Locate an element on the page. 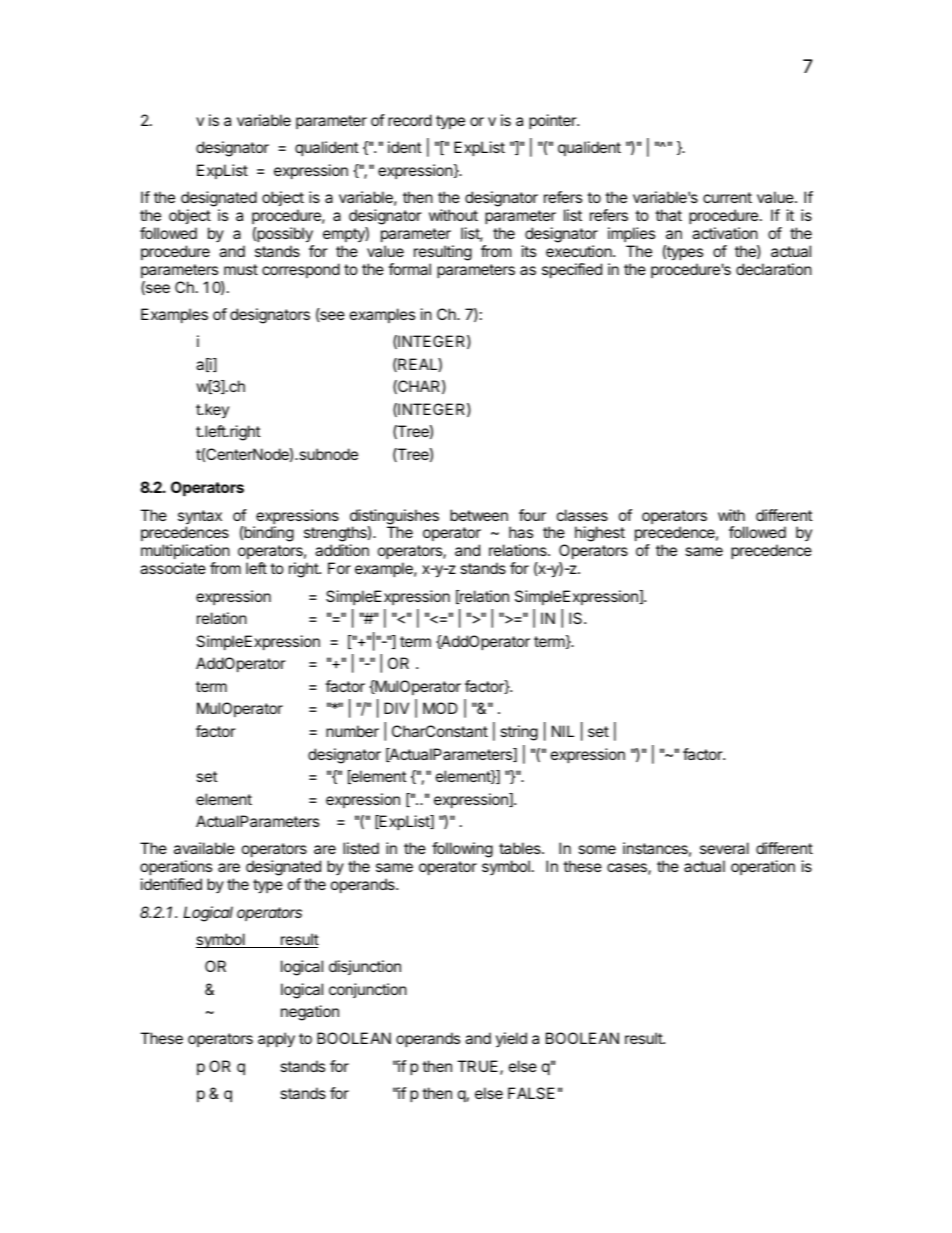  apply is located at coordinates (276, 1040).
